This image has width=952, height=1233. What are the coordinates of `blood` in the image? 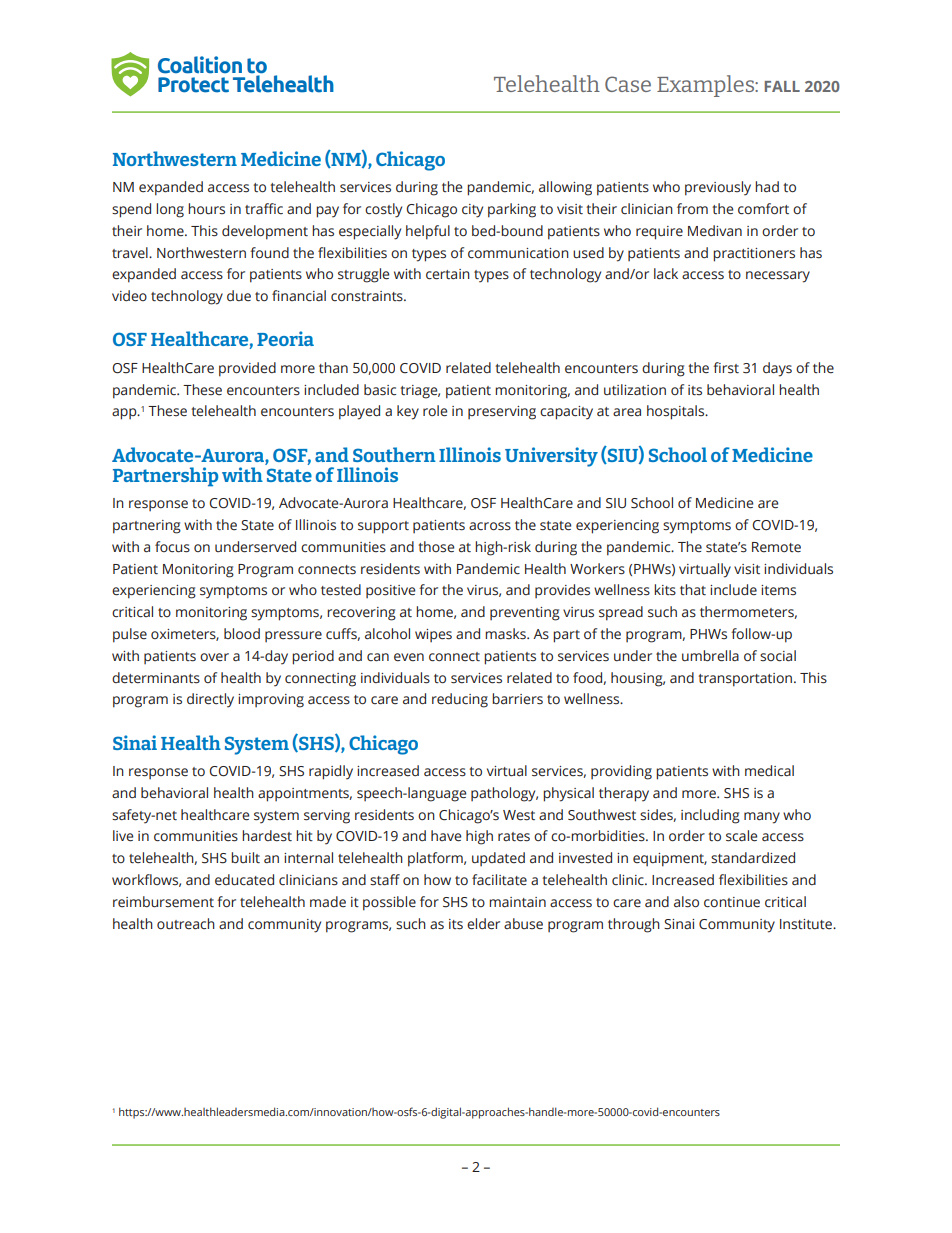 It's located at (242, 633).
